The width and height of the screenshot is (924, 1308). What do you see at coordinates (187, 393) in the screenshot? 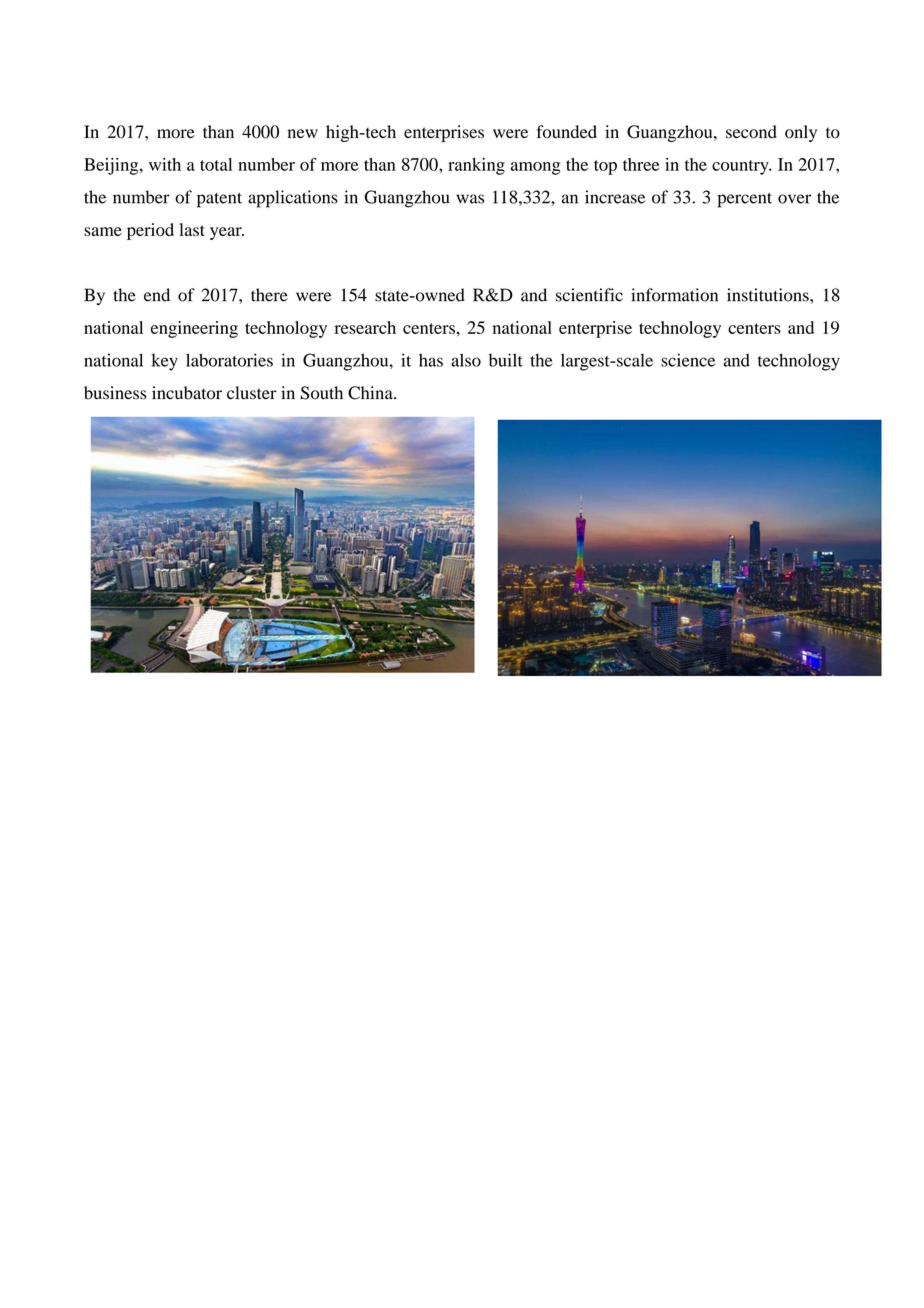
I see `incubator` at bounding box center [187, 393].
